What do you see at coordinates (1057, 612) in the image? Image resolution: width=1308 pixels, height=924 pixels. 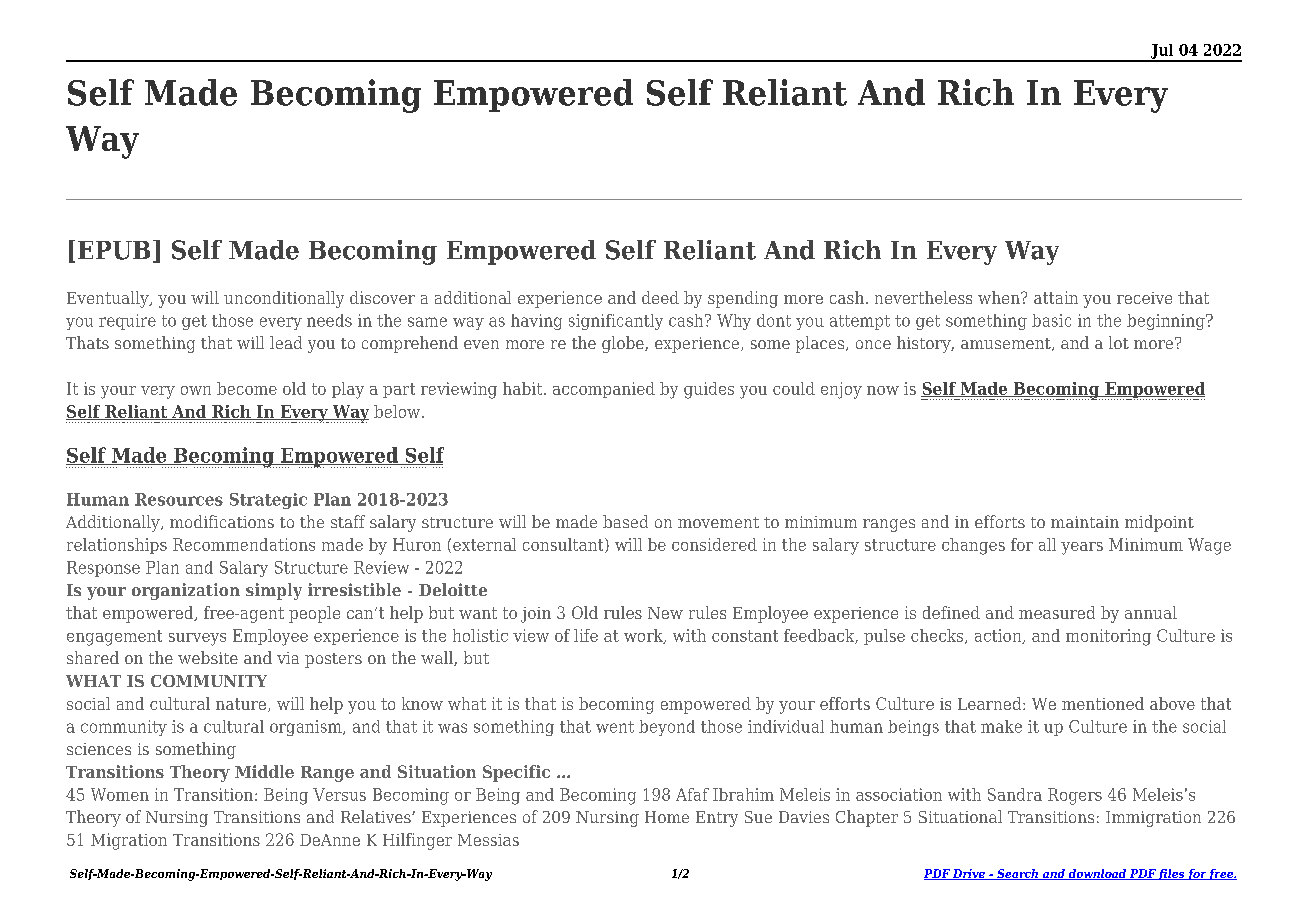 I see `measured` at bounding box center [1057, 612].
